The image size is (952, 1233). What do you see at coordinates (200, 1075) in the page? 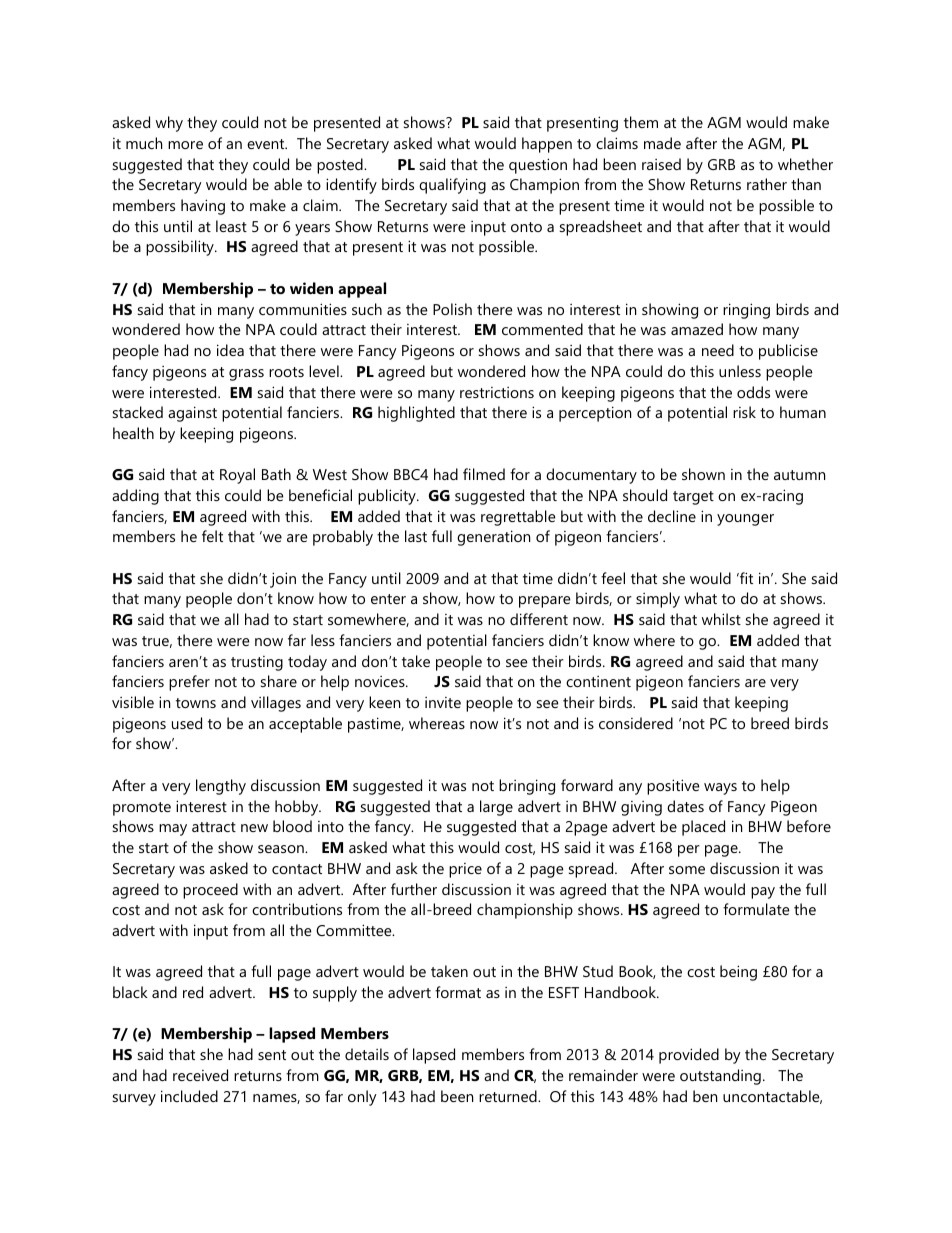
I see `received` at bounding box center [200, 1075].
